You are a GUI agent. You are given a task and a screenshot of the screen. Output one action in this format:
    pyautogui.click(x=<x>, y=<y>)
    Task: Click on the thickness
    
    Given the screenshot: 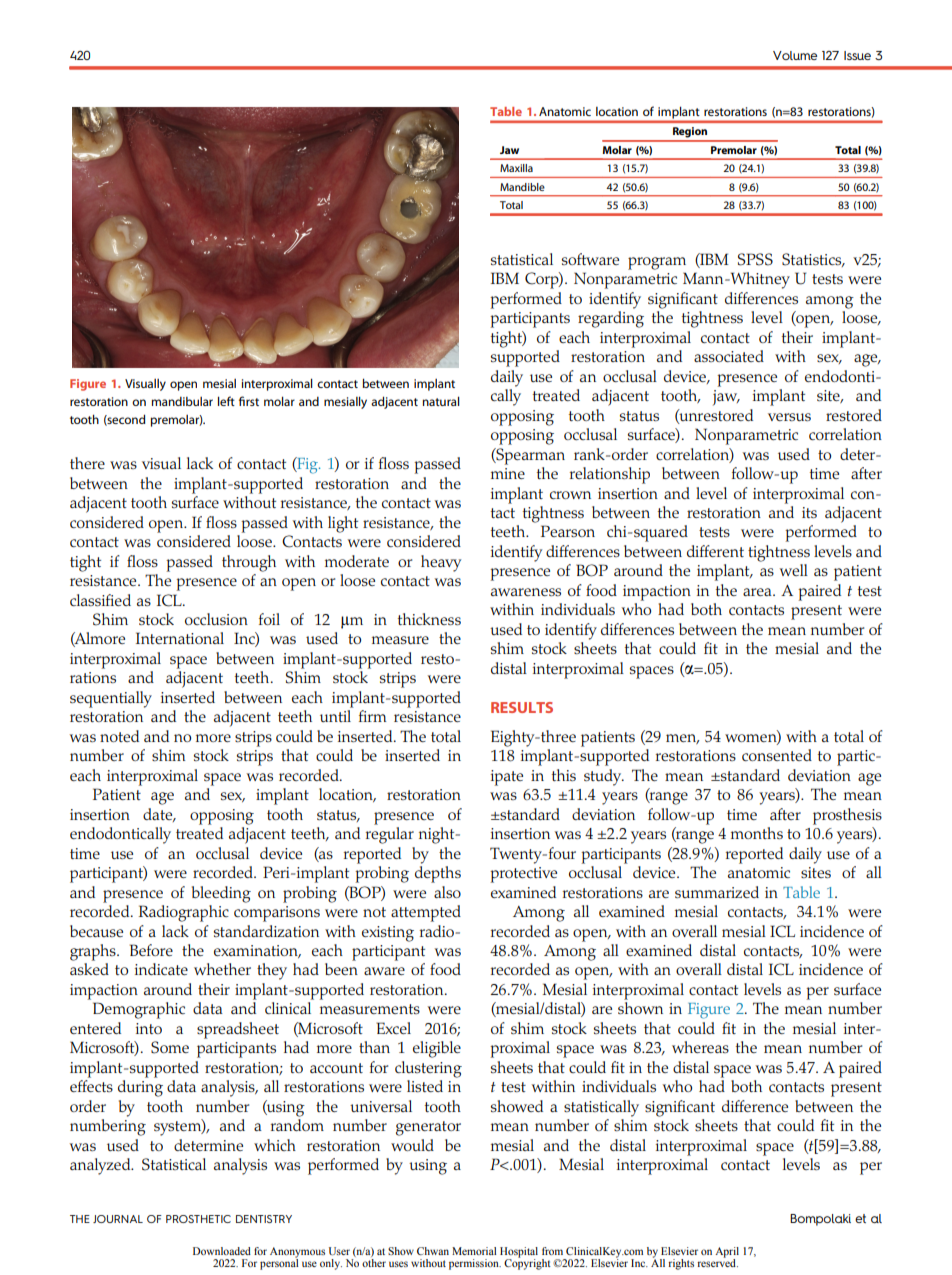 What is the action you would take?
    pyautogui.click(x=429, y=619)
